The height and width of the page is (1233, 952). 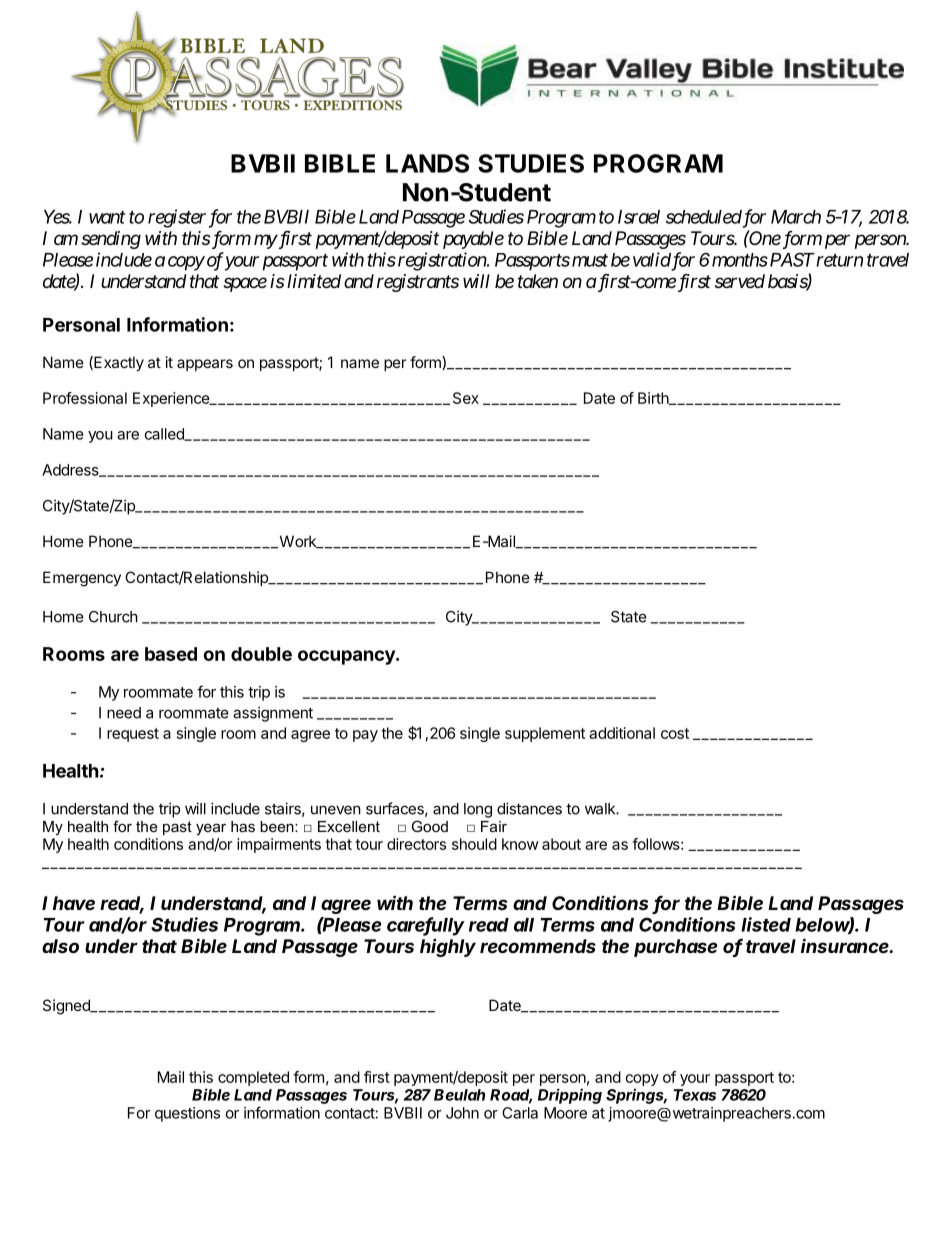 What do you see at coordinates (111, 240) in the page?
I see `sending` at bounding box center [111, 240].
